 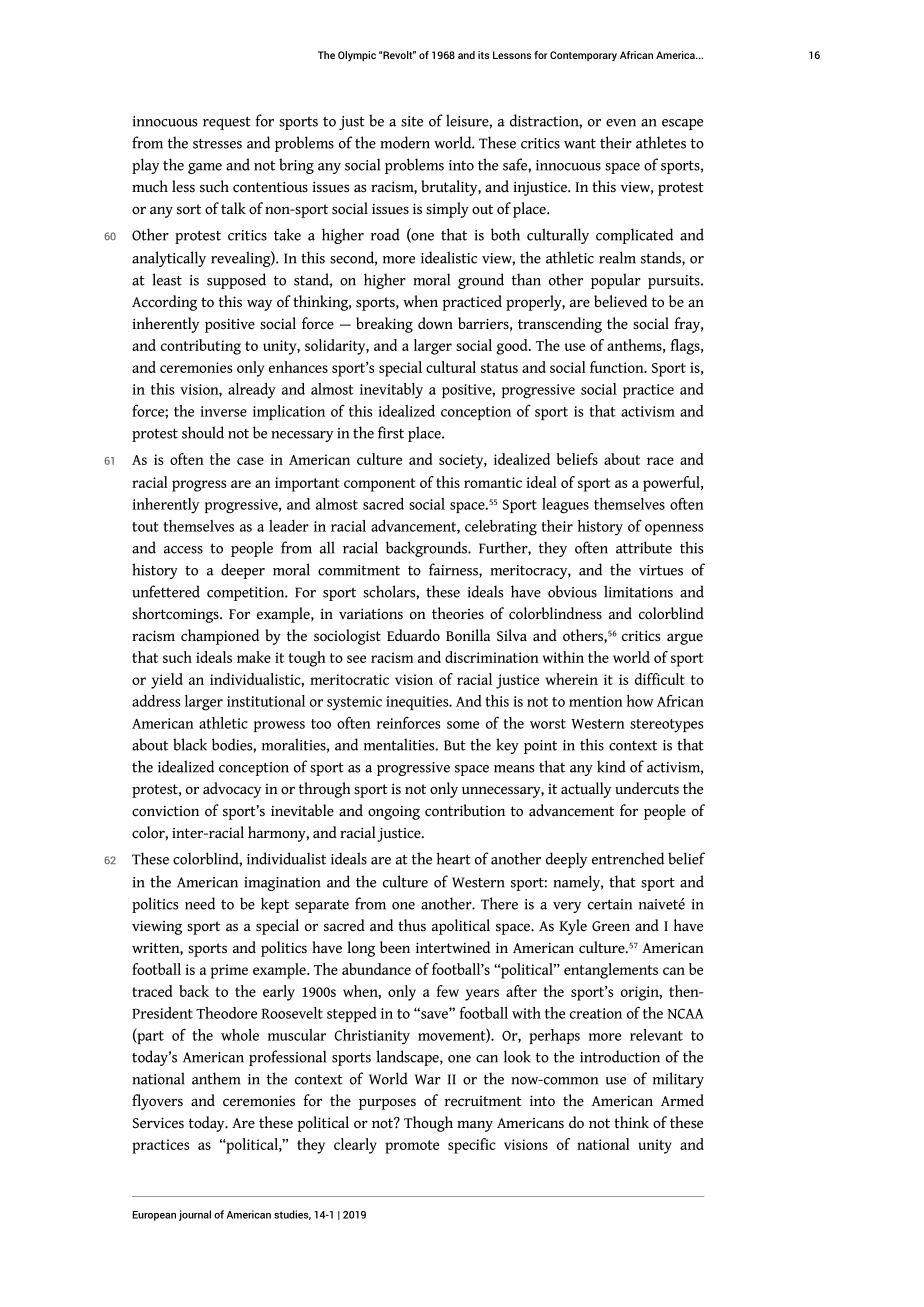 What do you see at coordinates (413, 635) in the screenshot?
I see `Eduardo` at bounding box center [413, 635].
